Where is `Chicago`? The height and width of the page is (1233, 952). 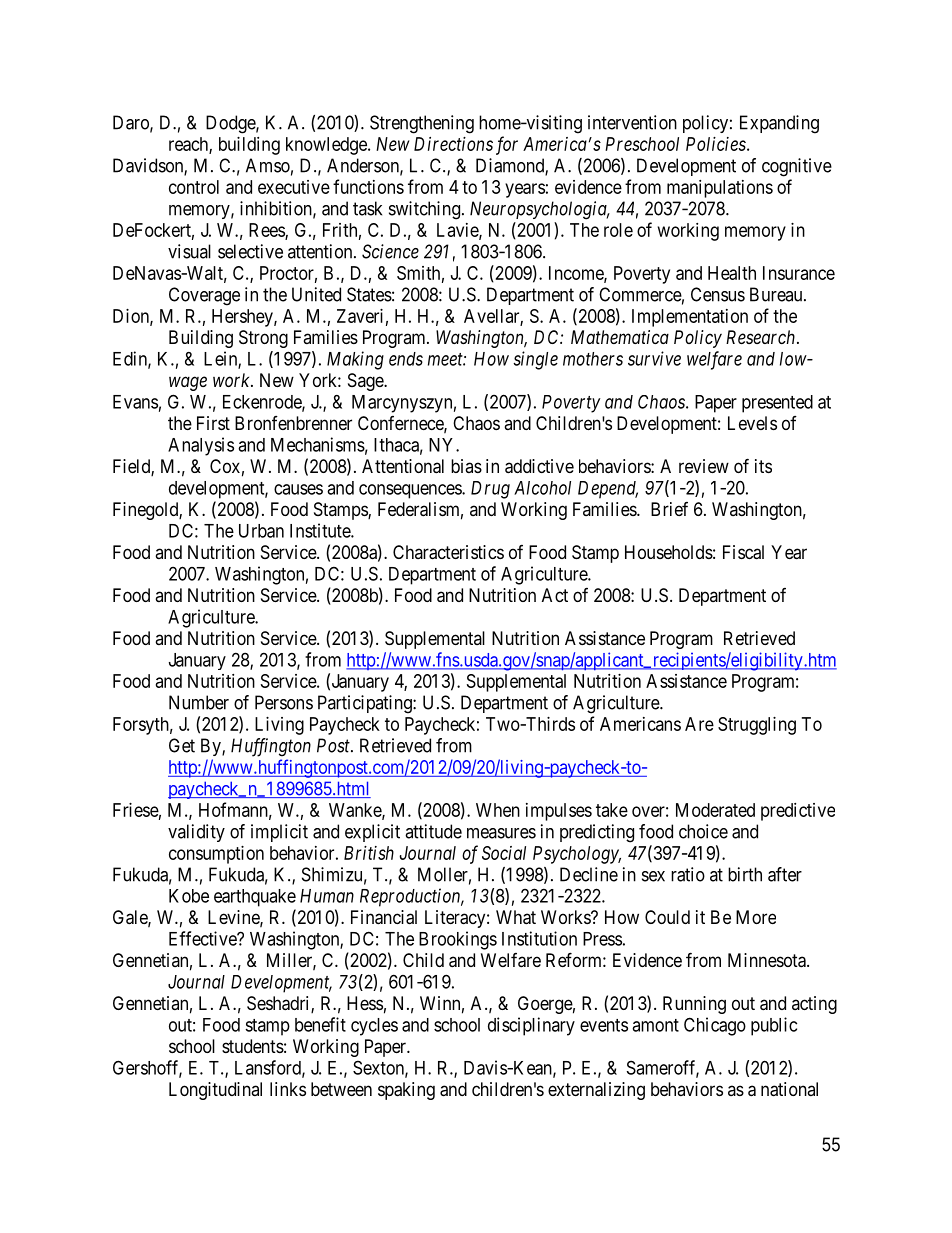 Chicago is located at coordinates (715, 1026).
